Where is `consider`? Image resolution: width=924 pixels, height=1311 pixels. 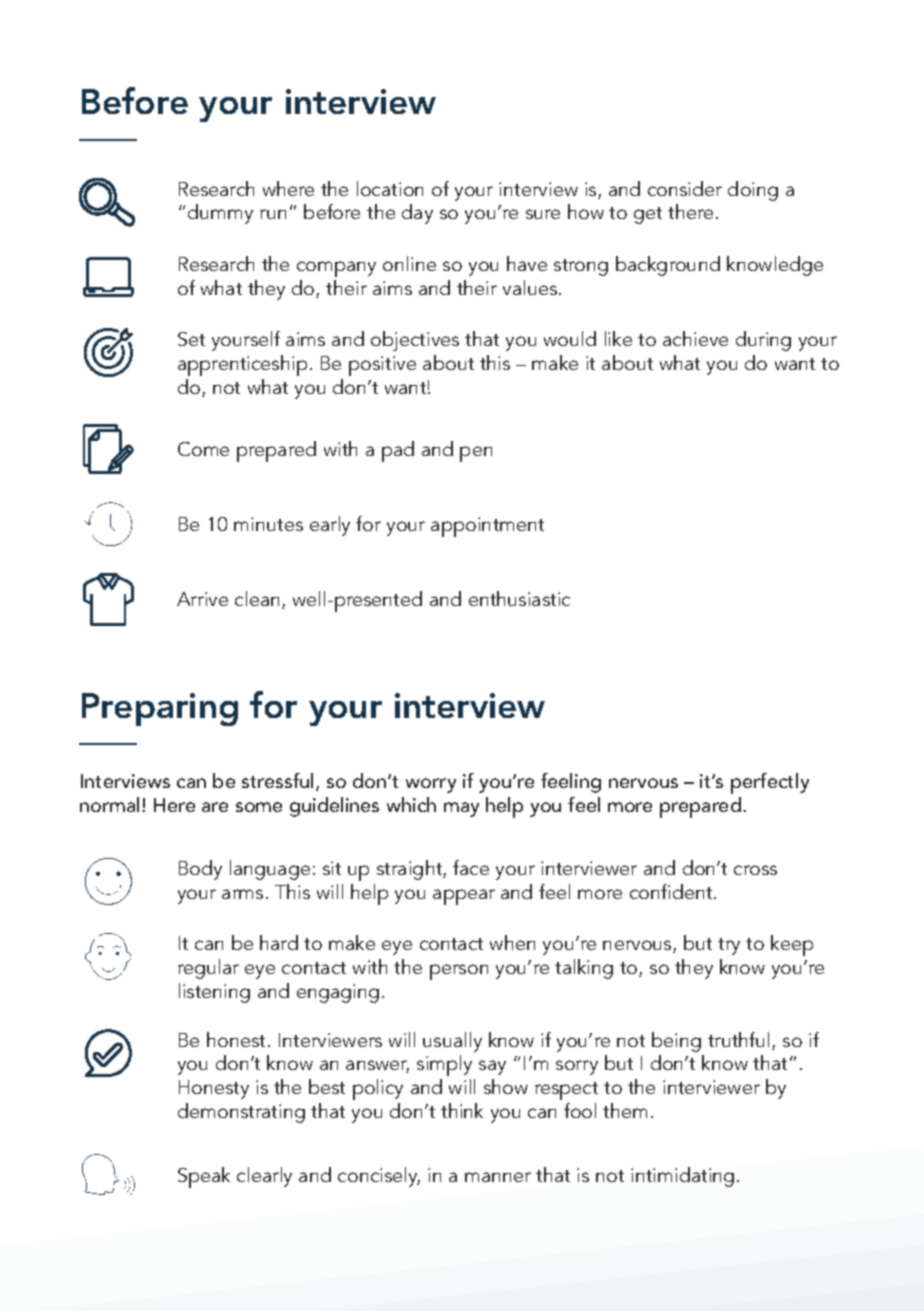 consider is located at coordinates (685, 188).
